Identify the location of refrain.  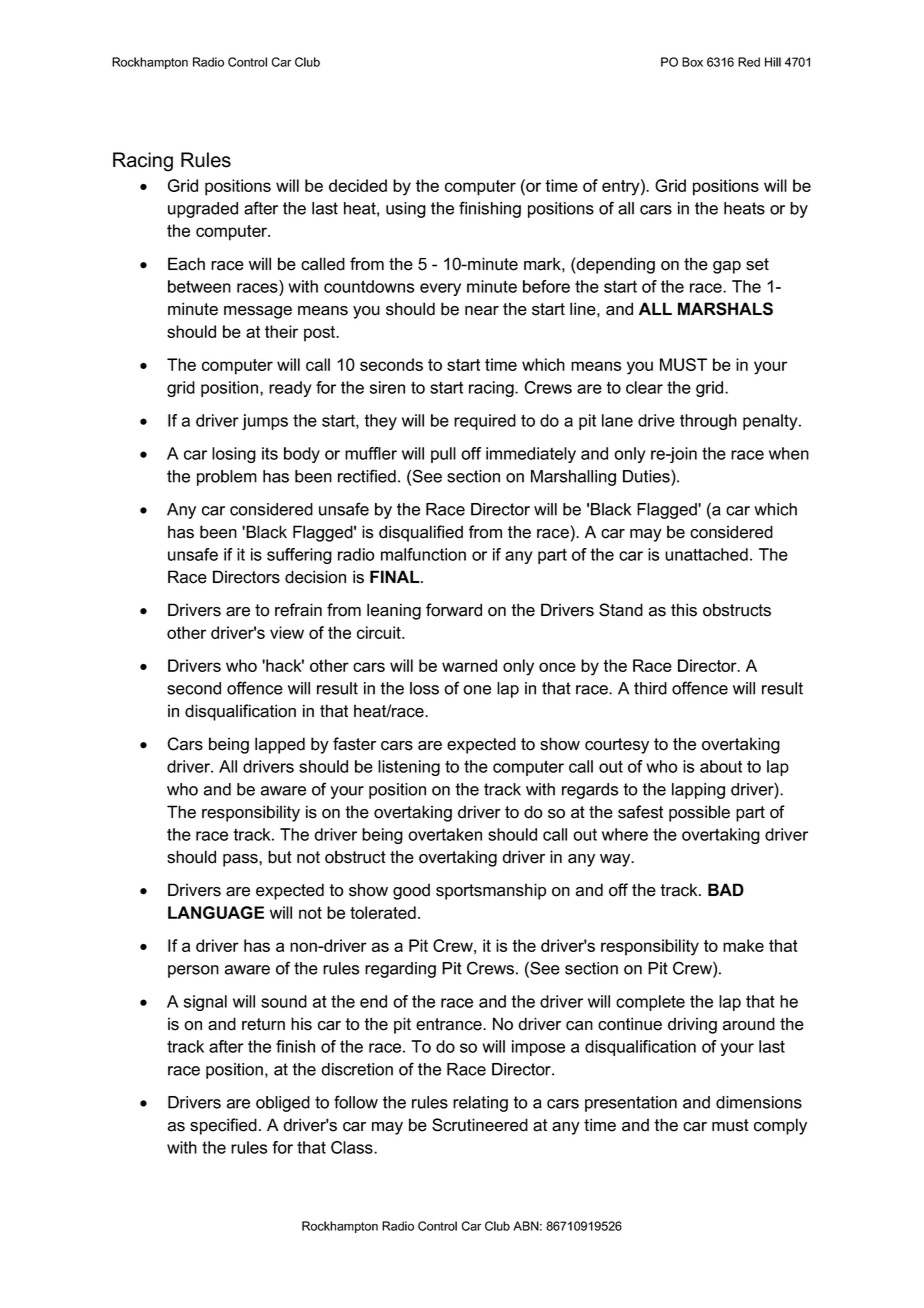
(298, 610).
